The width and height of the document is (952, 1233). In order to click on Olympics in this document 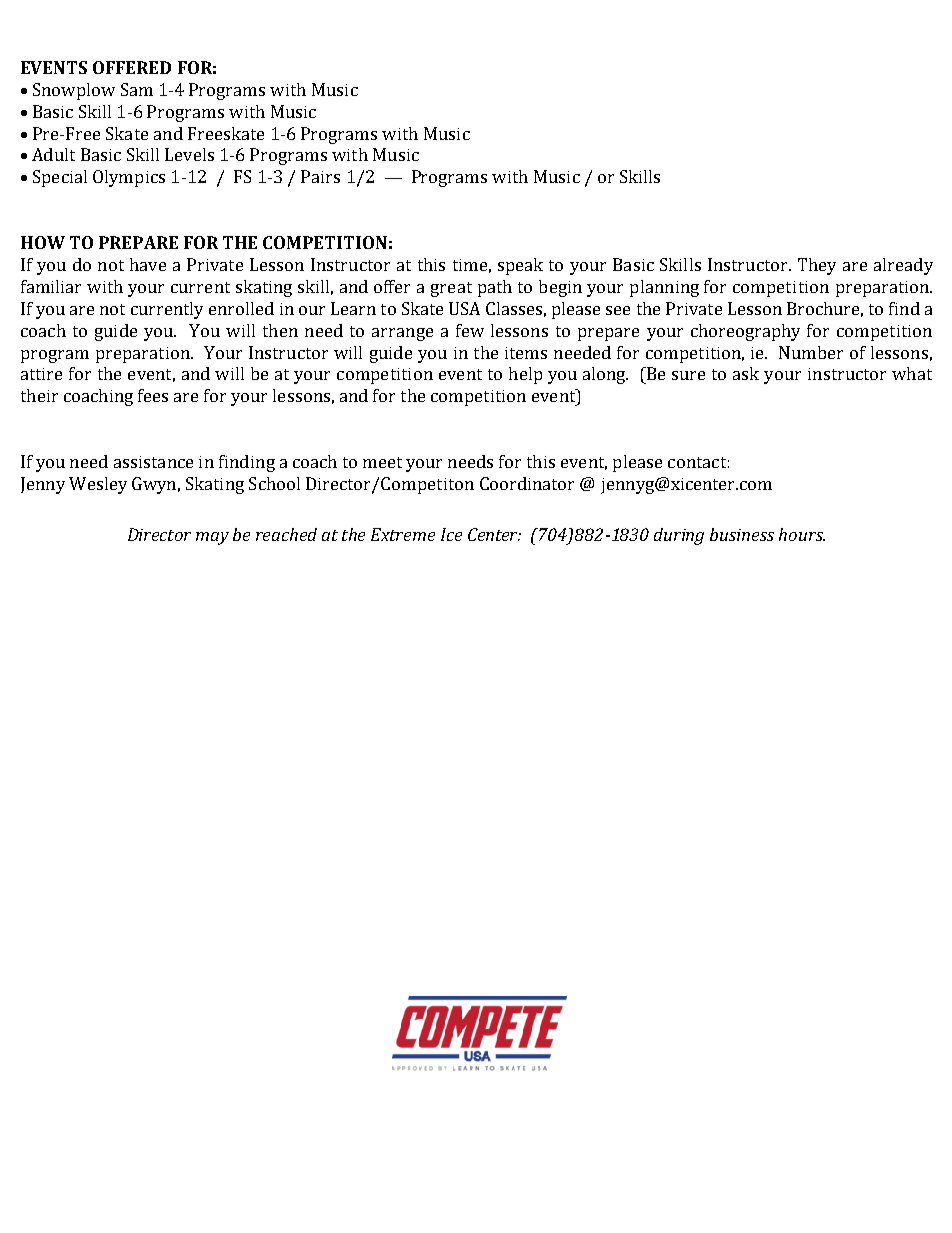, I will do `click(129, 178)`.
